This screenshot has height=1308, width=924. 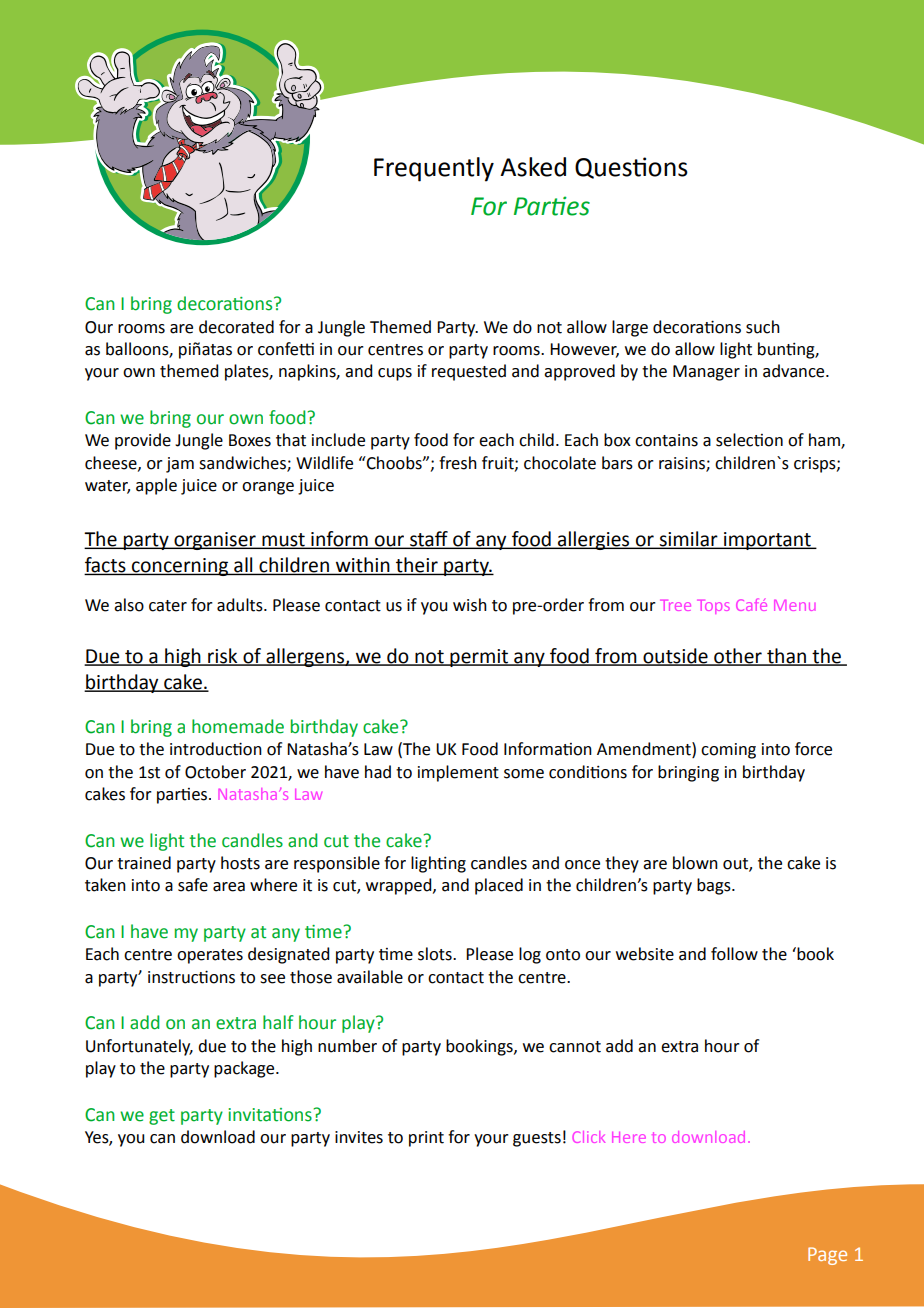 What do you see at coordinates (434, 169) in the screenshot?
I see `Frequently` at bounding box center [434, 169].
